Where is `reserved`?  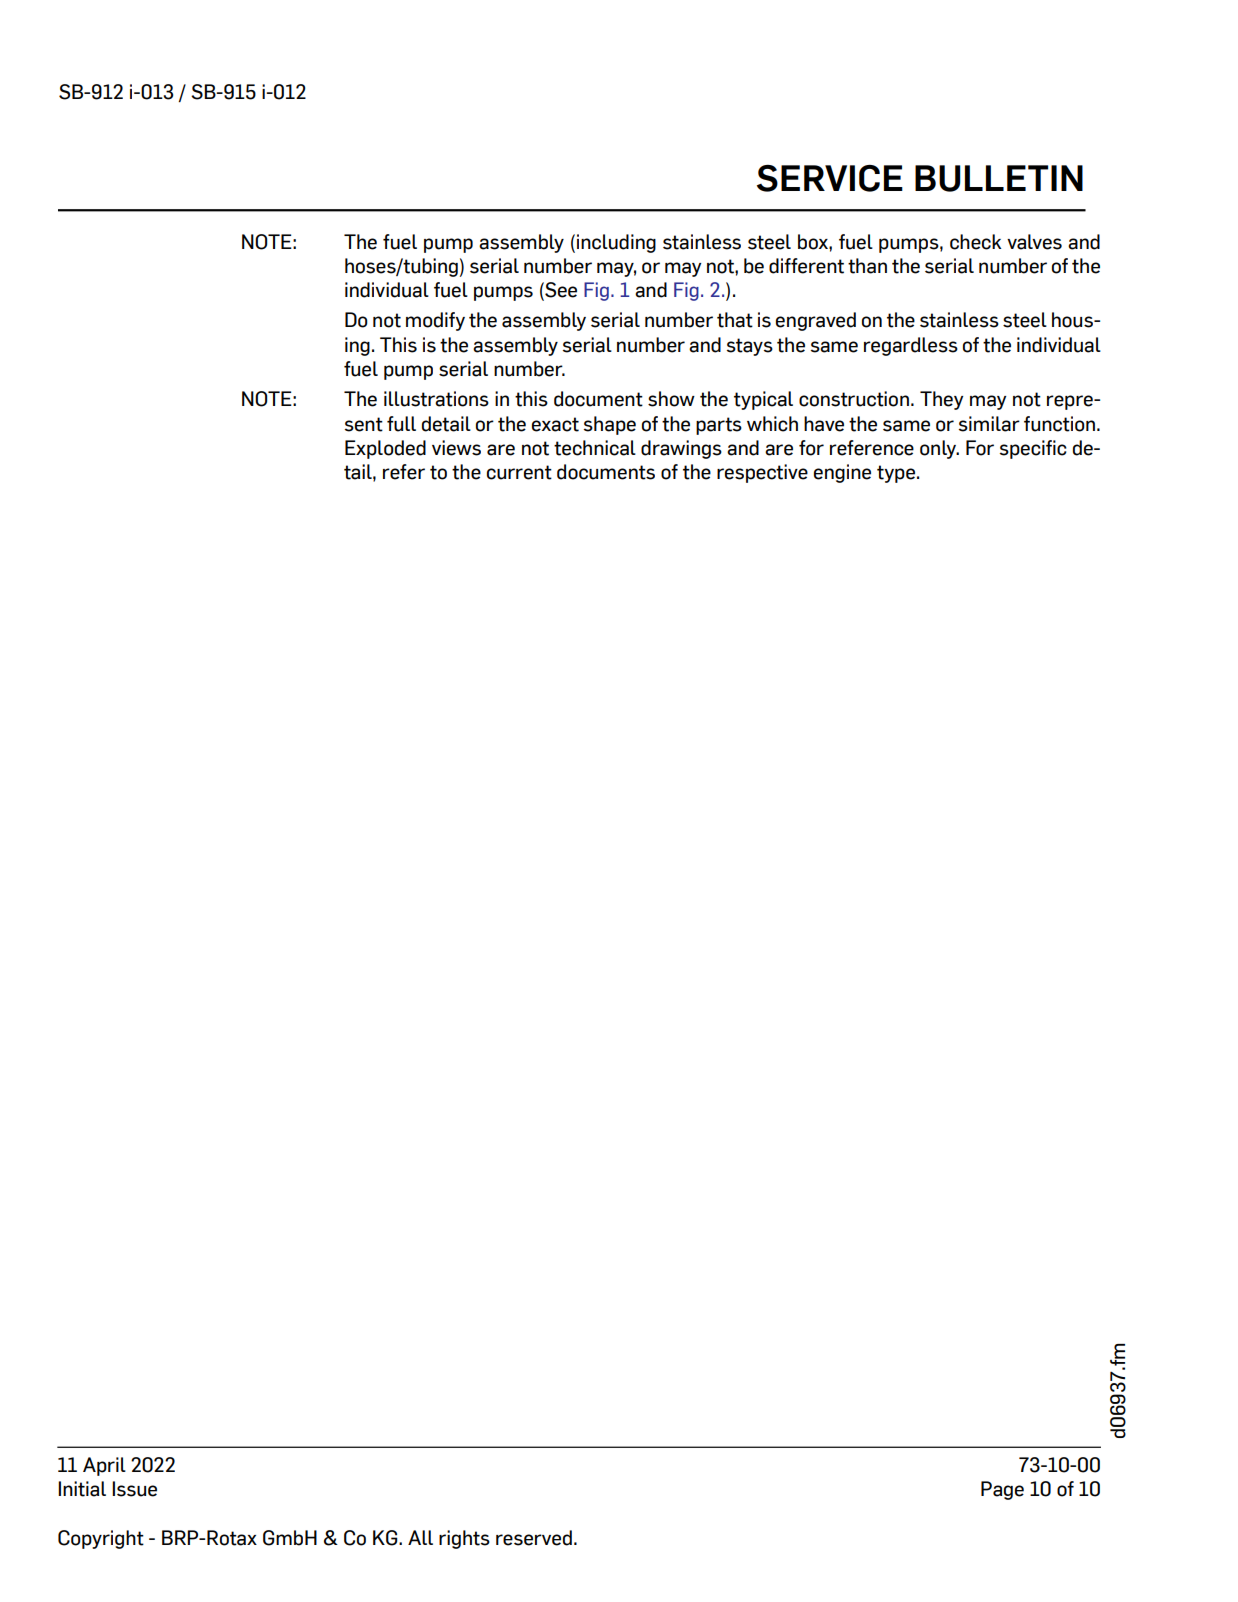
reserved is located at coordinates (534, 1538).
